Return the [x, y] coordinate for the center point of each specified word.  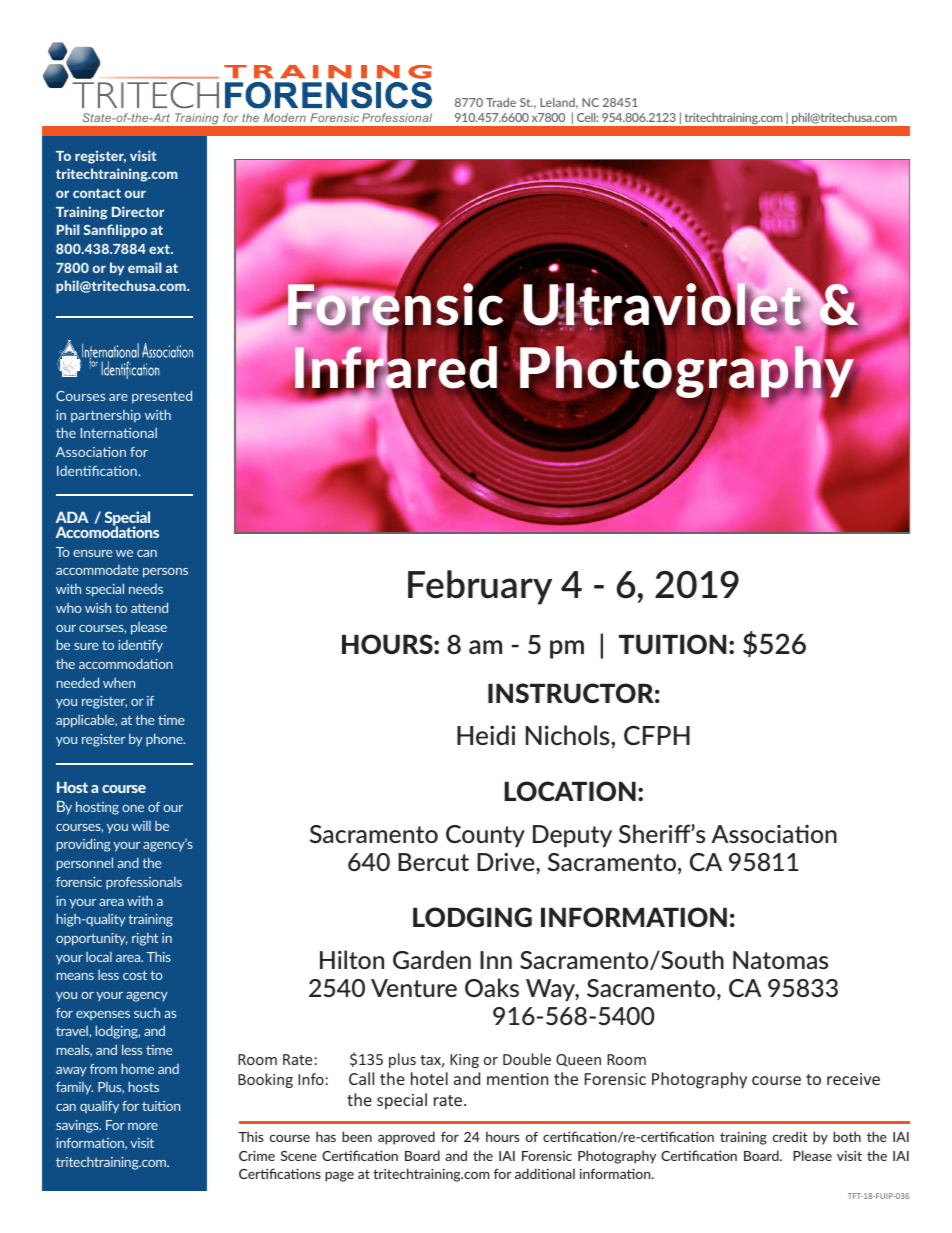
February [480, 587]
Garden [432, 959]
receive [853, 1079]
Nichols [569, 735]
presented [162, 397]
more [143, 1126]
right [145, 939]
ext [160, 249]
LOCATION [570, 791]
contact [97, 193]
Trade [501, 102]
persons [165, 573]
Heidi [486, 735]
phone [165, 740]
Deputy [572, 836]
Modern [285, 117]
